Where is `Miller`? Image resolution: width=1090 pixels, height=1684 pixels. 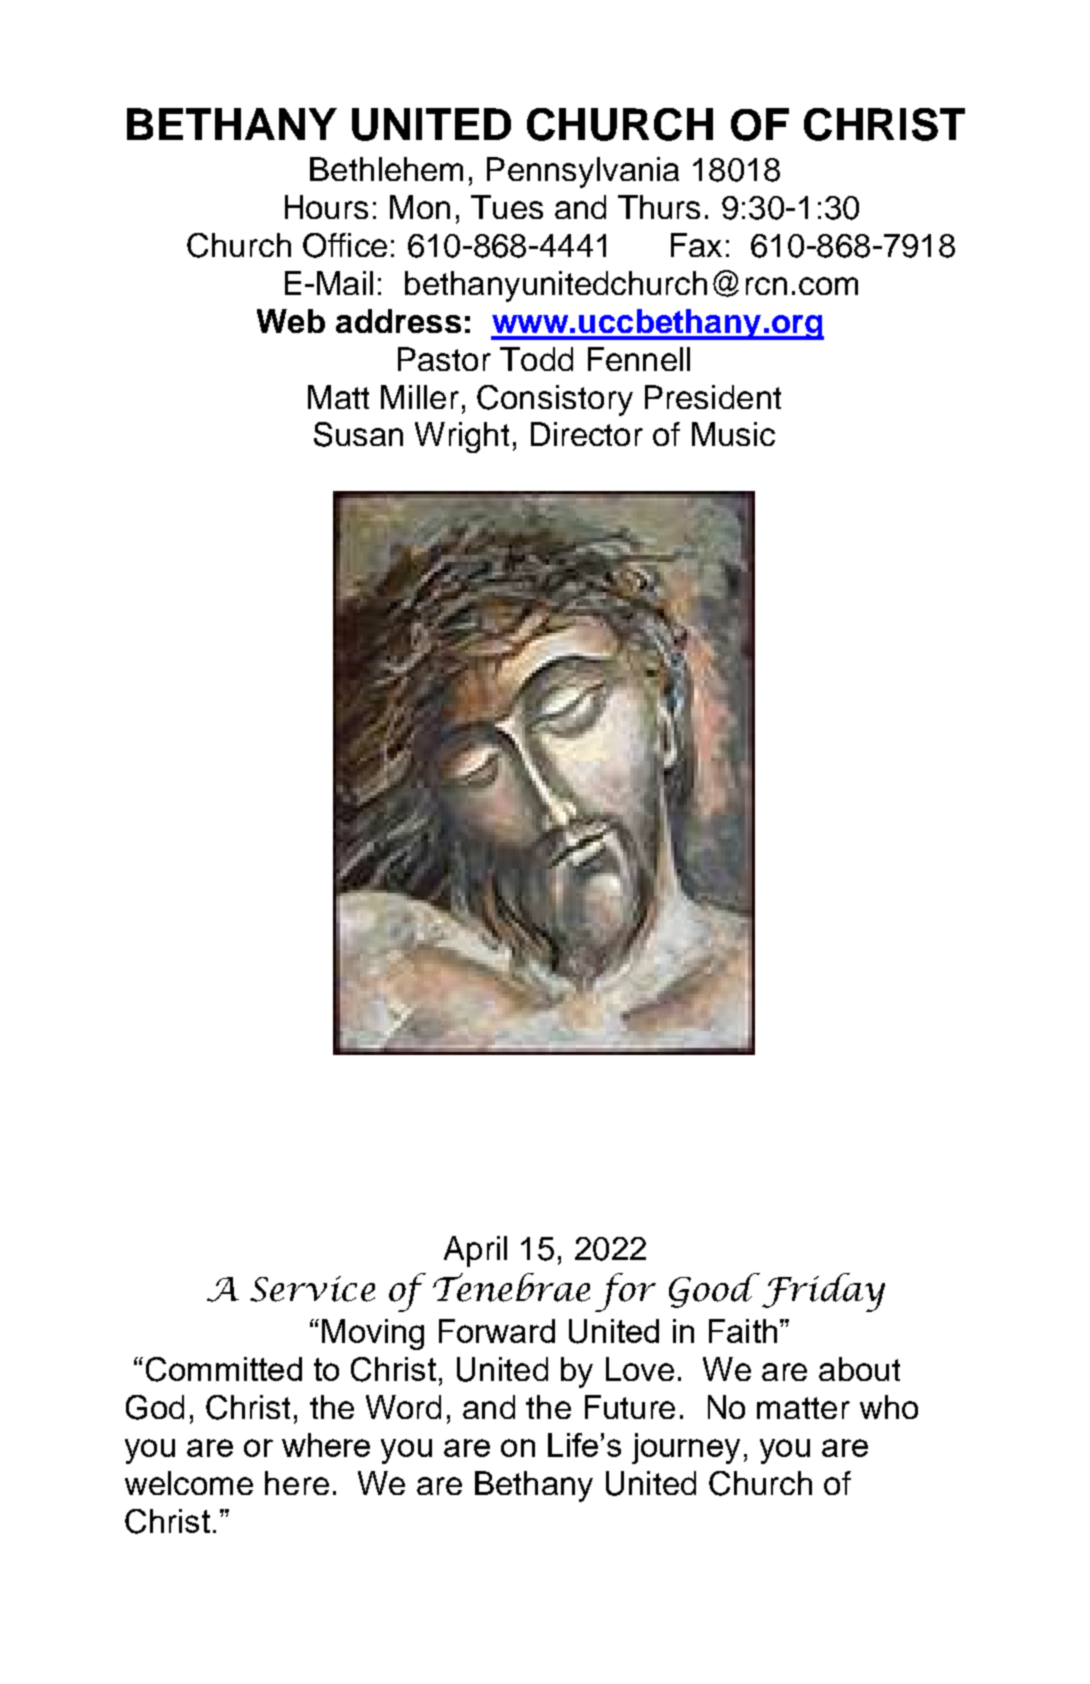 Miller is located at coordinates (420, 397).
